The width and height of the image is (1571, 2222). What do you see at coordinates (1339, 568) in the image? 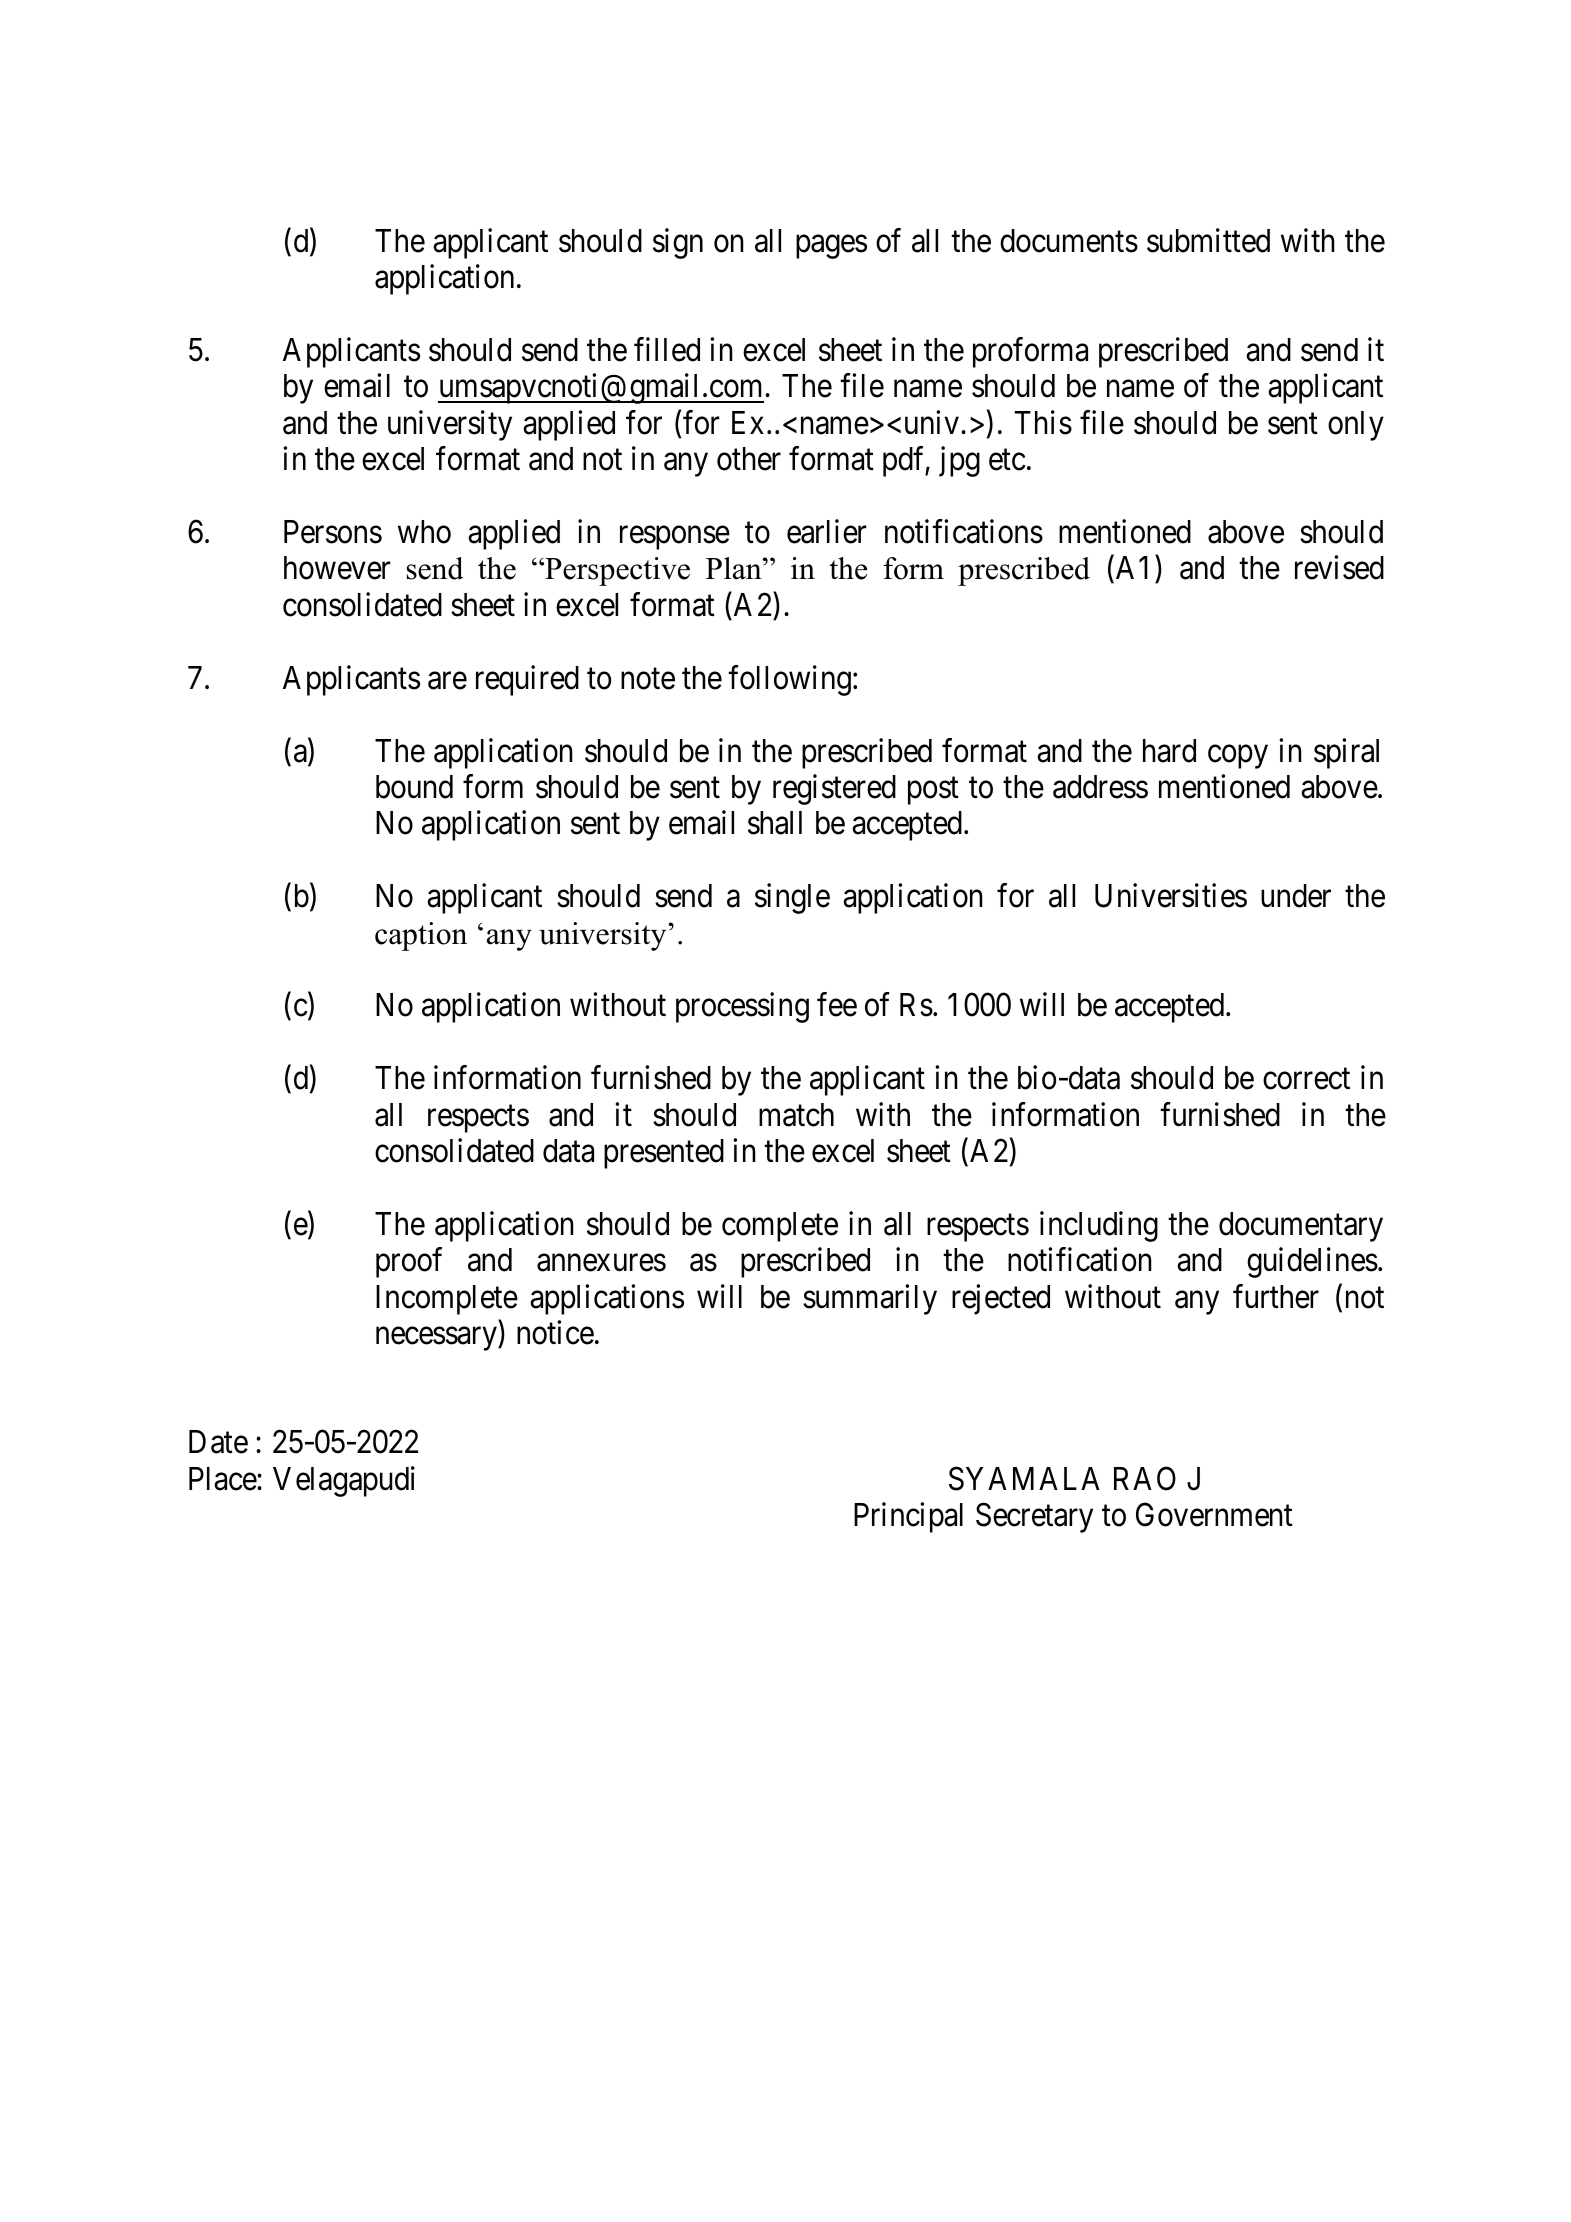
I see `revised` at bounding box center [1339, 568].
